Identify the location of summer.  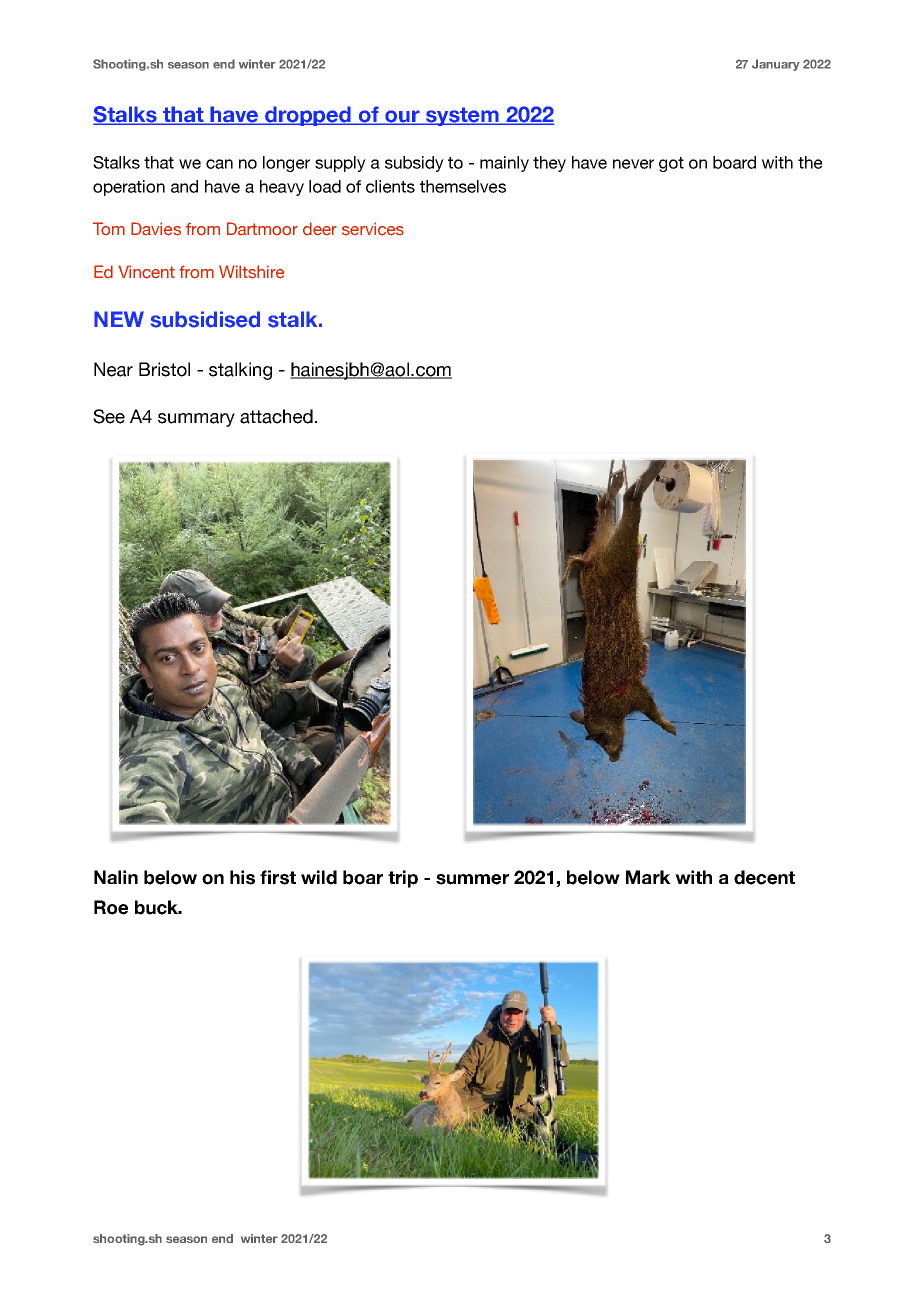
(472, 879).
